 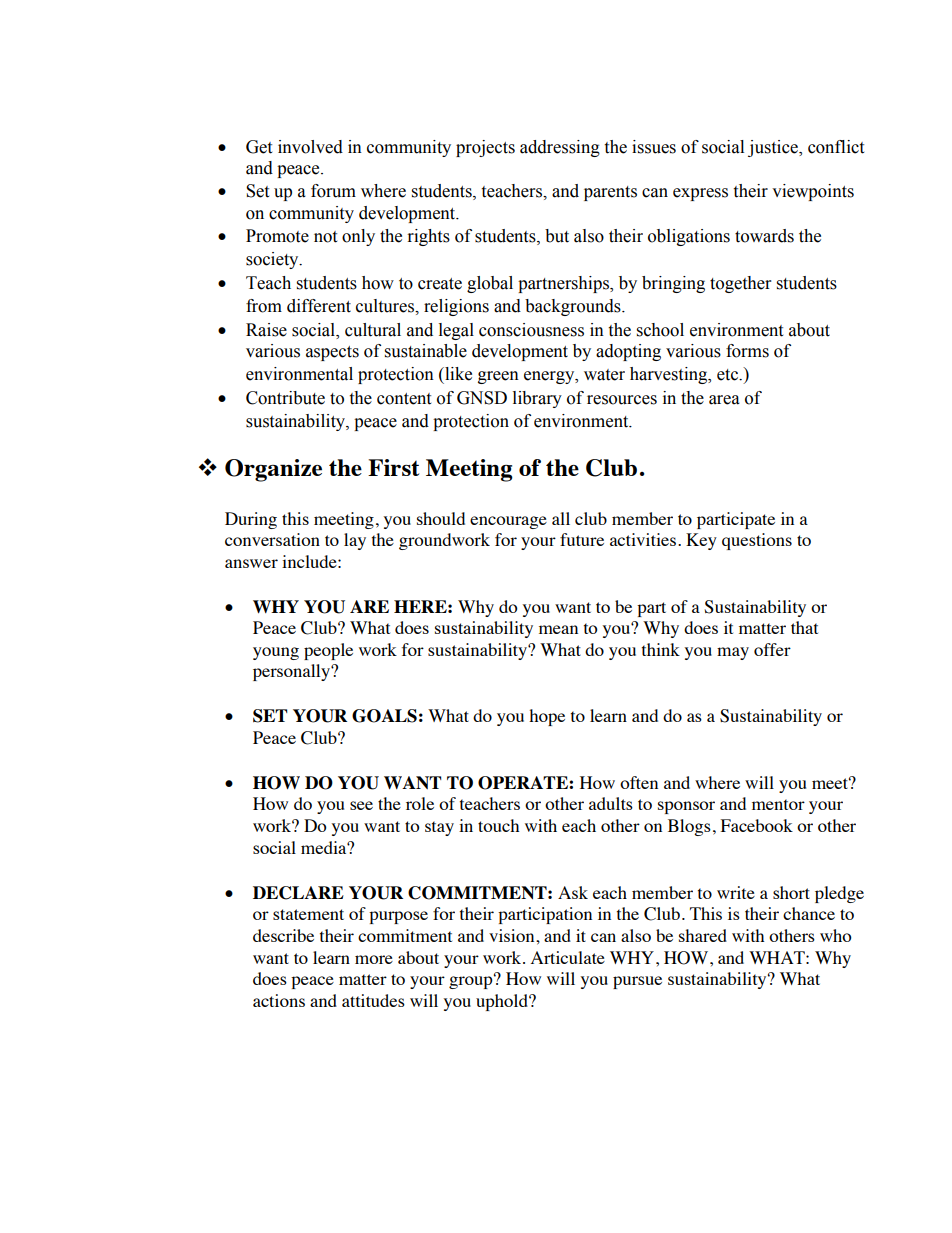 I want to click on justice, so click(x=774, y=148).
